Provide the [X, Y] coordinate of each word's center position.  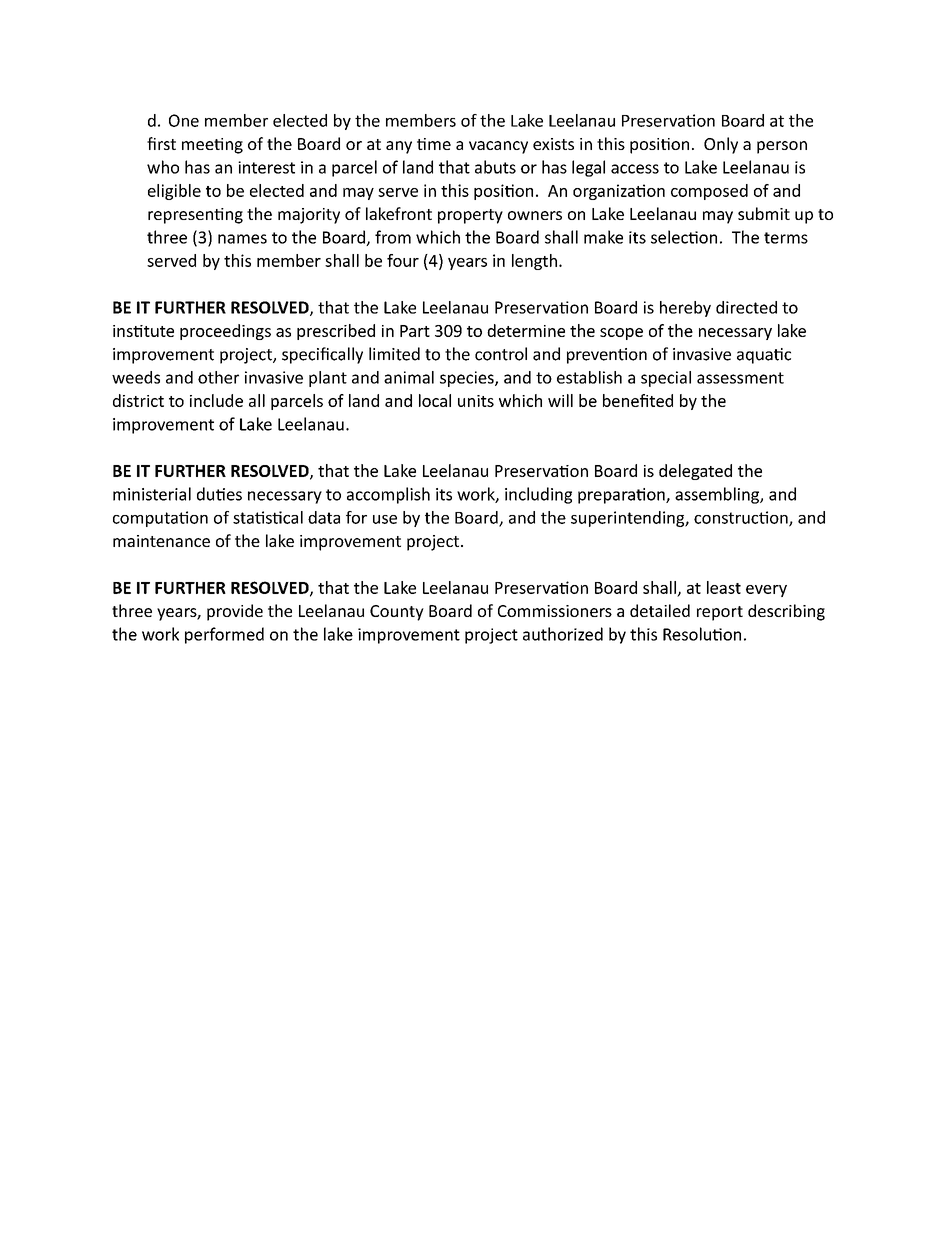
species [468, 379]
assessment [740, 378]
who [163, 167]
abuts [495, 167]
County [397, 613]
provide [235, 612]
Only [721, 145]
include [216, 400]
